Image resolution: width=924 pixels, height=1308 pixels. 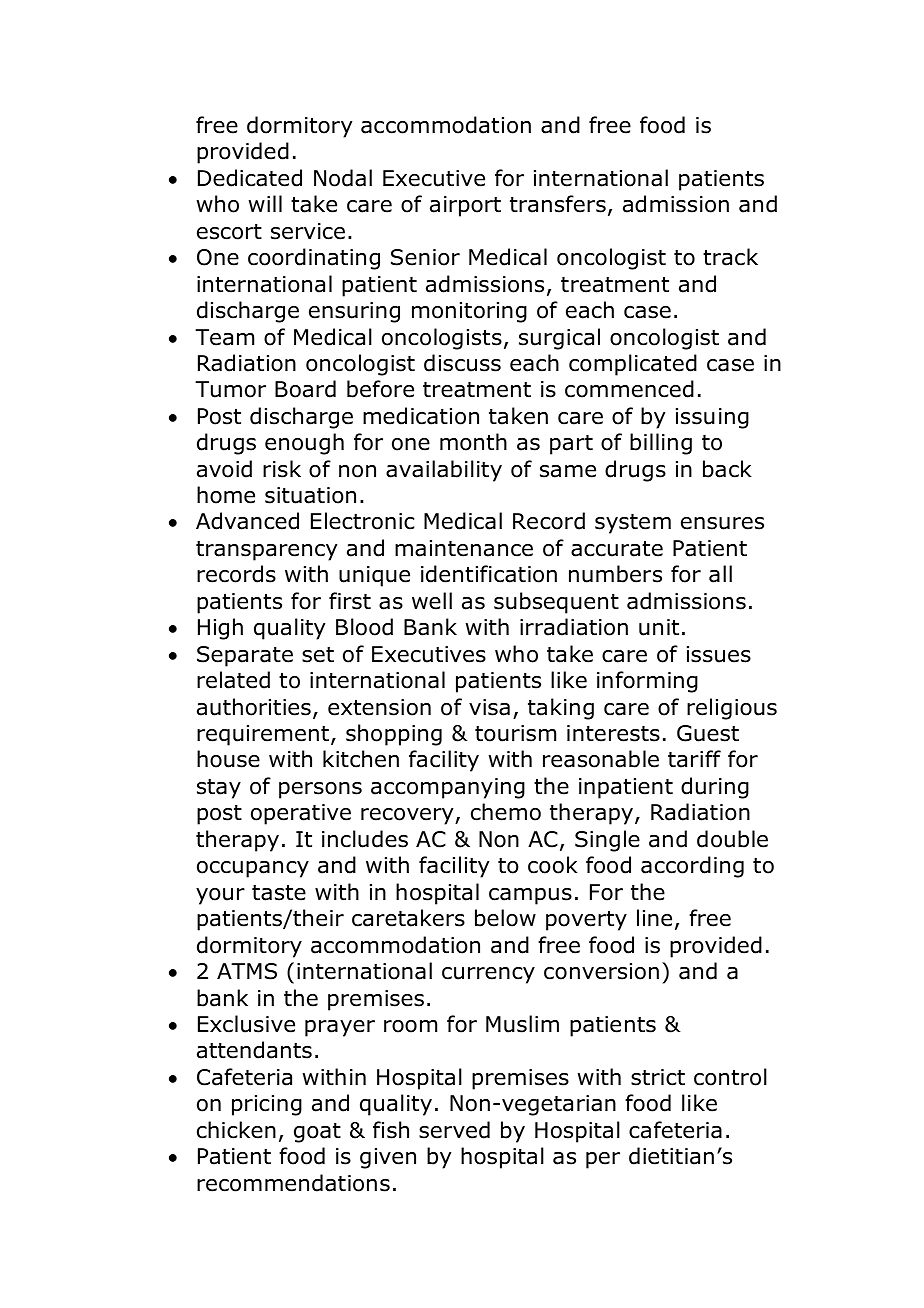 I want to click on operative, so click(x=301, y=814).
